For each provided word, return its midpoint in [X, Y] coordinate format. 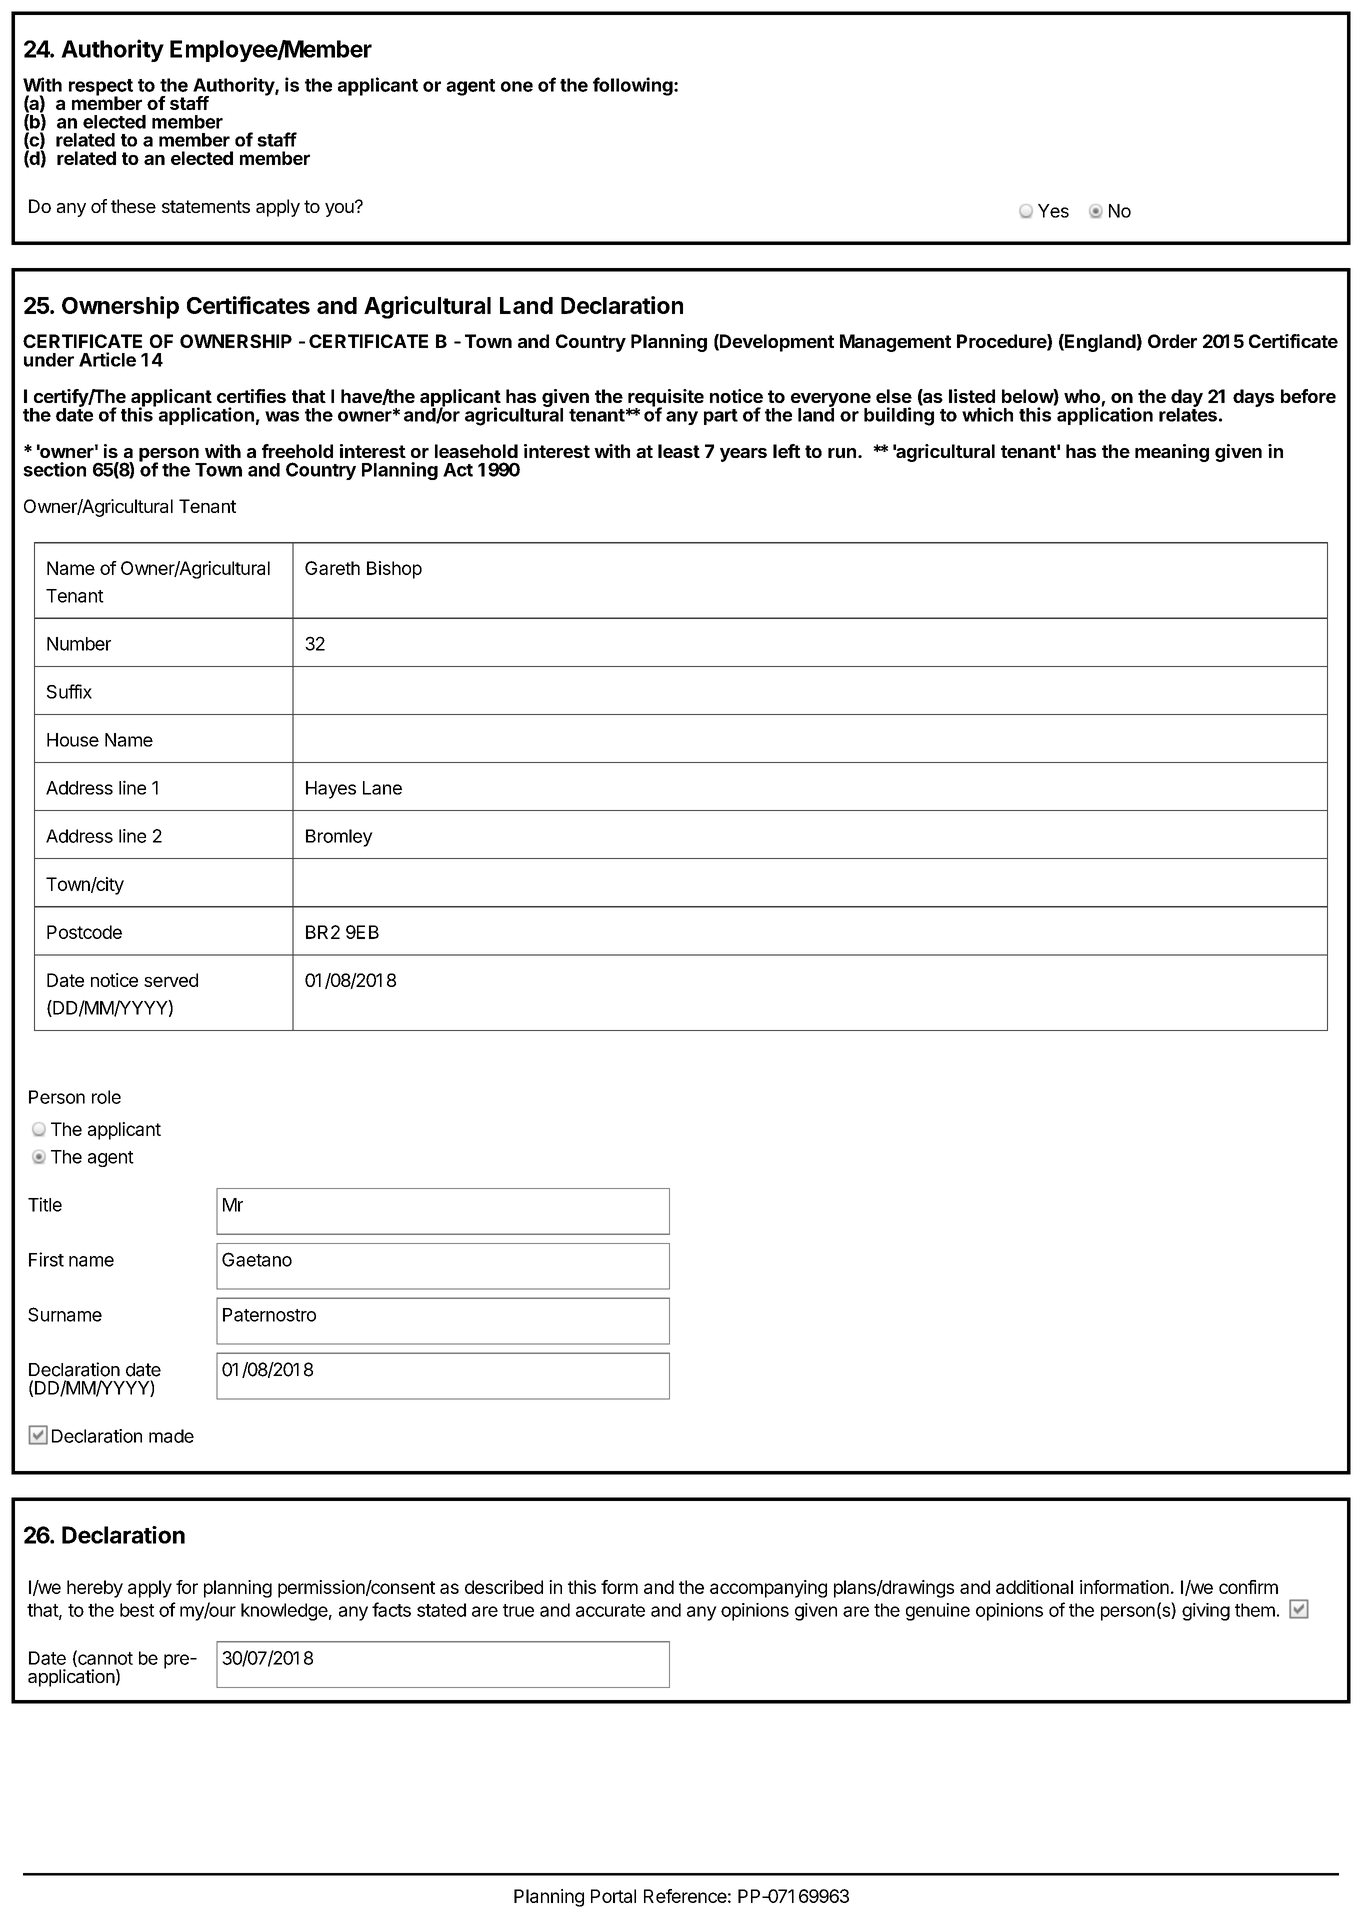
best [137, 1610]
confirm [1248, 1587]
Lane [382, 788]
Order [1172, 341]
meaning [1172, 453]
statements [206, 206]
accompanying [768, 1589]
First [46, 1259]
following [633, 86]
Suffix [69, 691]
